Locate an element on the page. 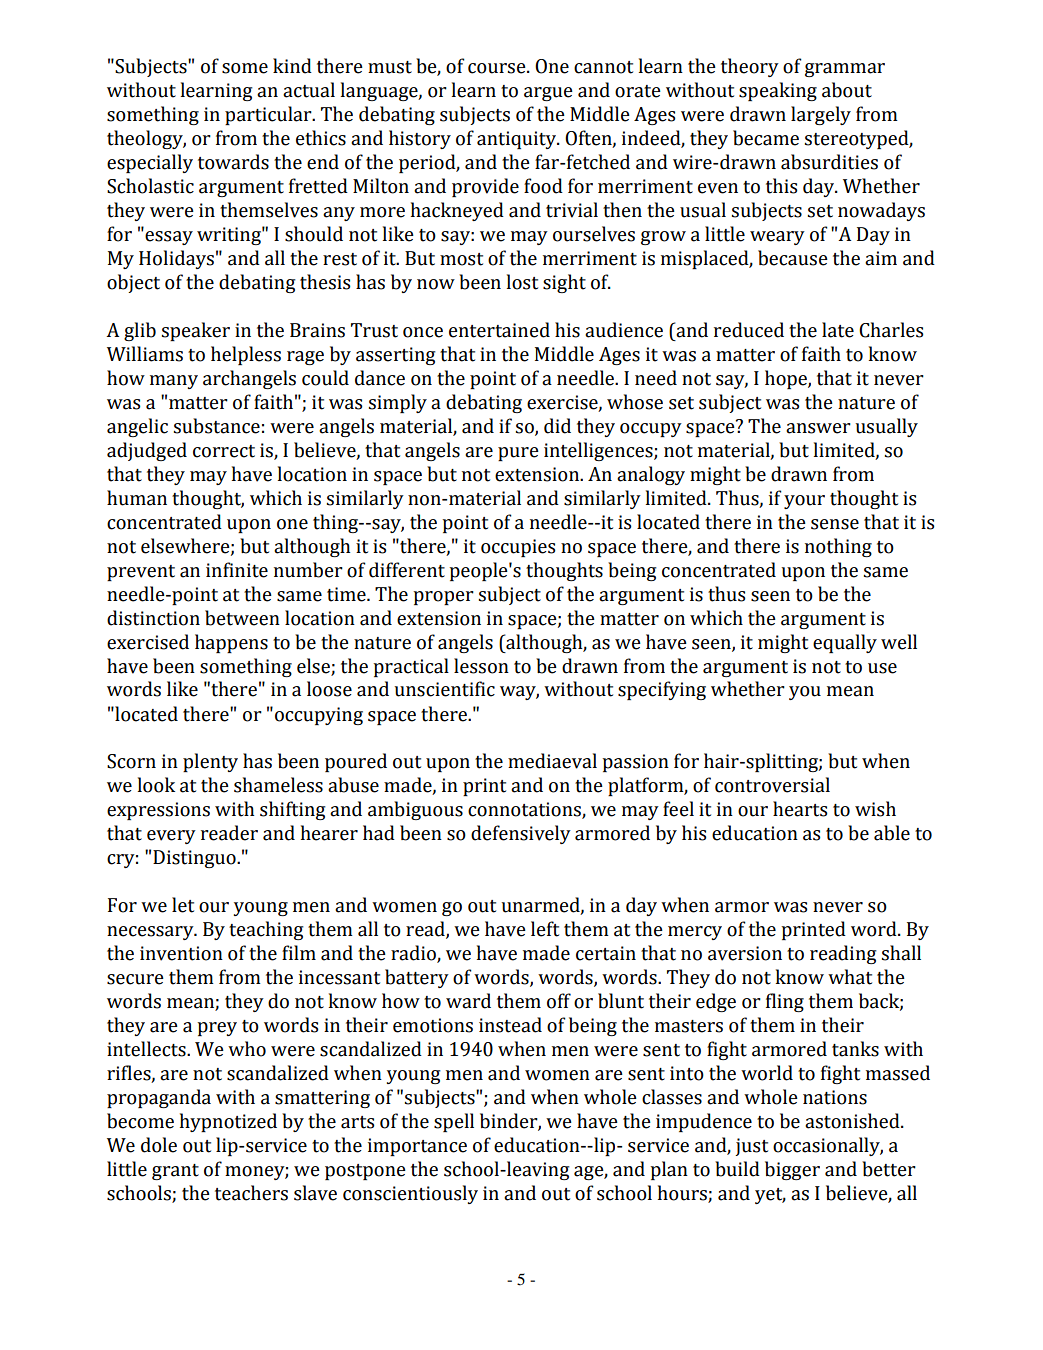 The width and height of the document is (1043, 1350). correct is located at coordinates (224, 451).
